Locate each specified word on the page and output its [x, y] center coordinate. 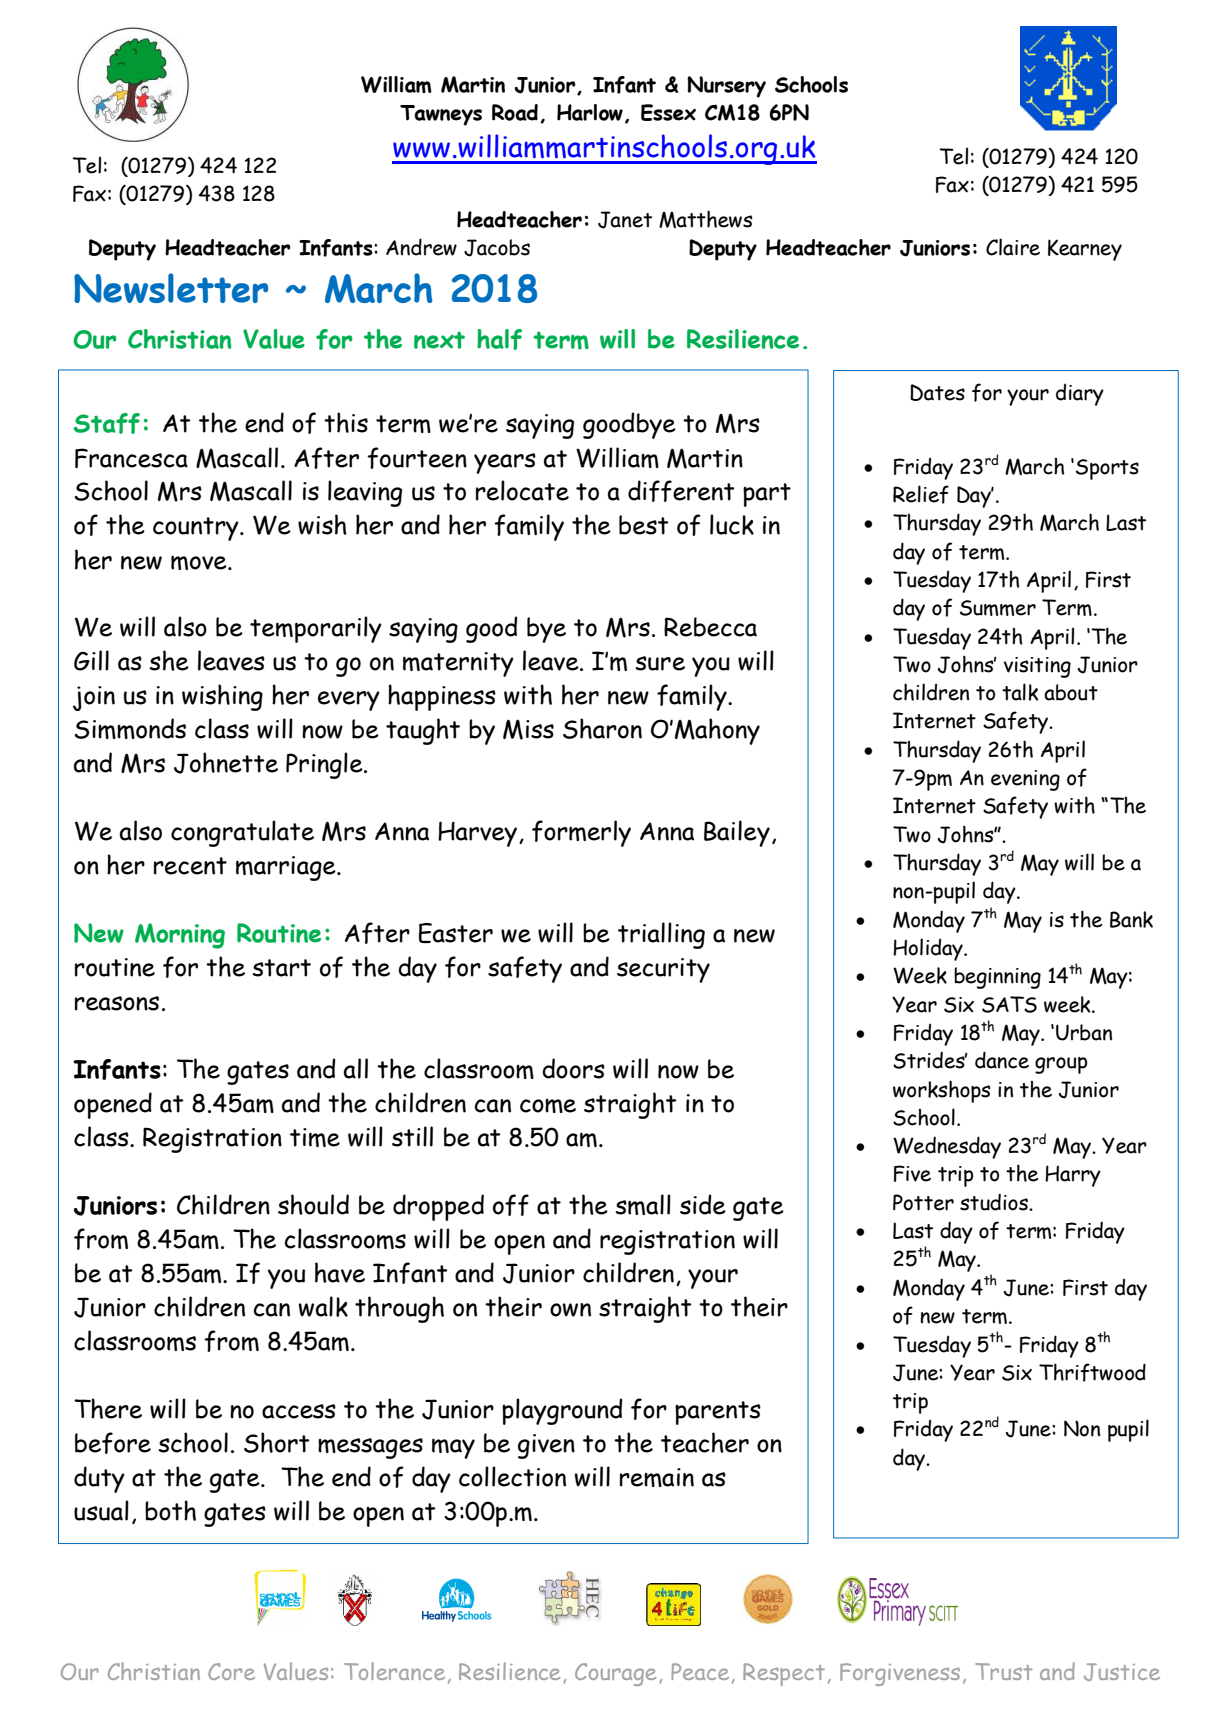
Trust [1004, 1671]
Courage [615, 1674]
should [313, 1204]
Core [231, 1671]
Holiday [929, 949]
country [197, 529]
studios [995, 1202]
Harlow [590, 112]
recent [190, 866]
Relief [921, 494]
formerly [581, 833]
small [643, 1204]
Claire [1013, 247]
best [644, 525]
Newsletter [171, 288]
